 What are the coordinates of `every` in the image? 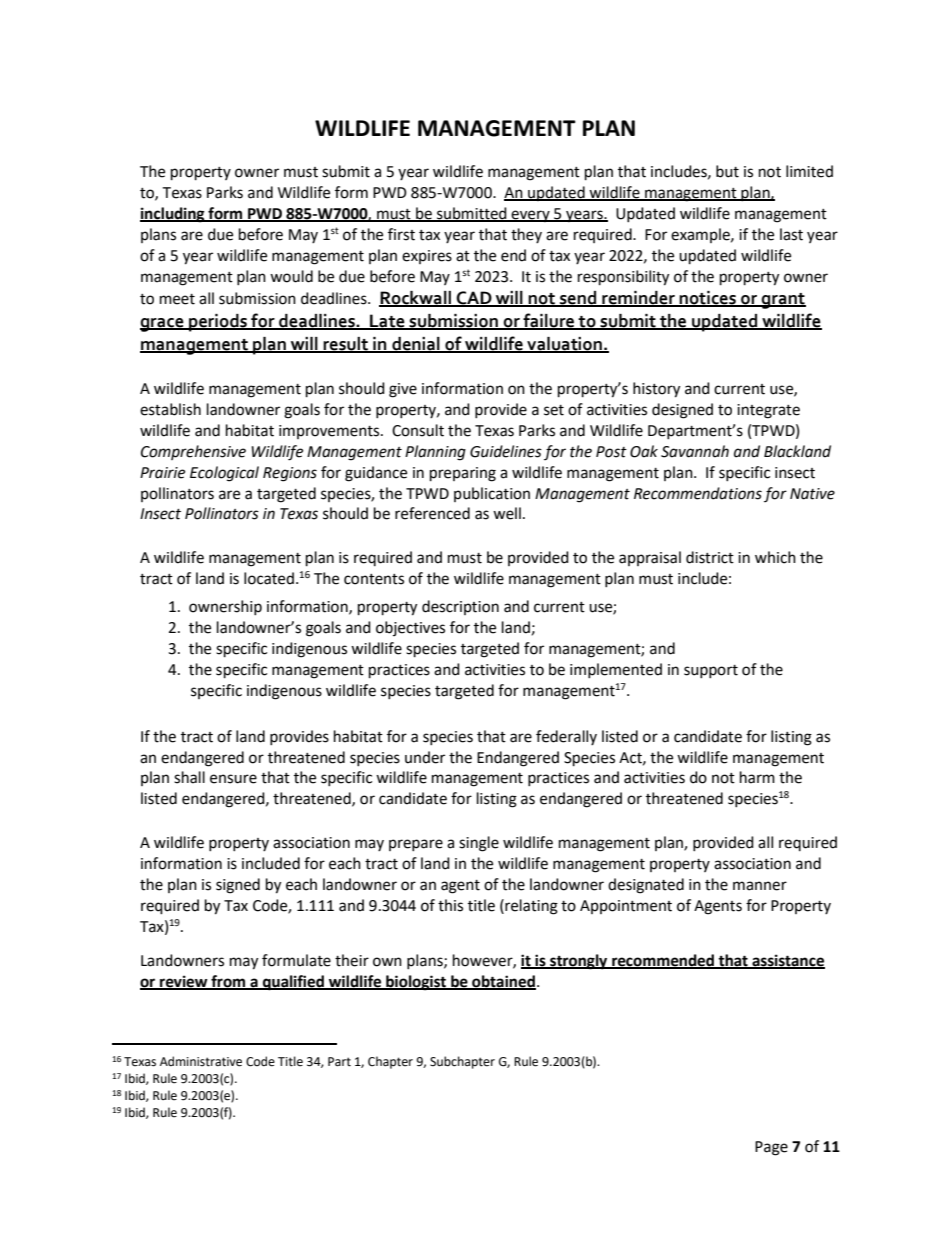 It's located at (531, 216).
